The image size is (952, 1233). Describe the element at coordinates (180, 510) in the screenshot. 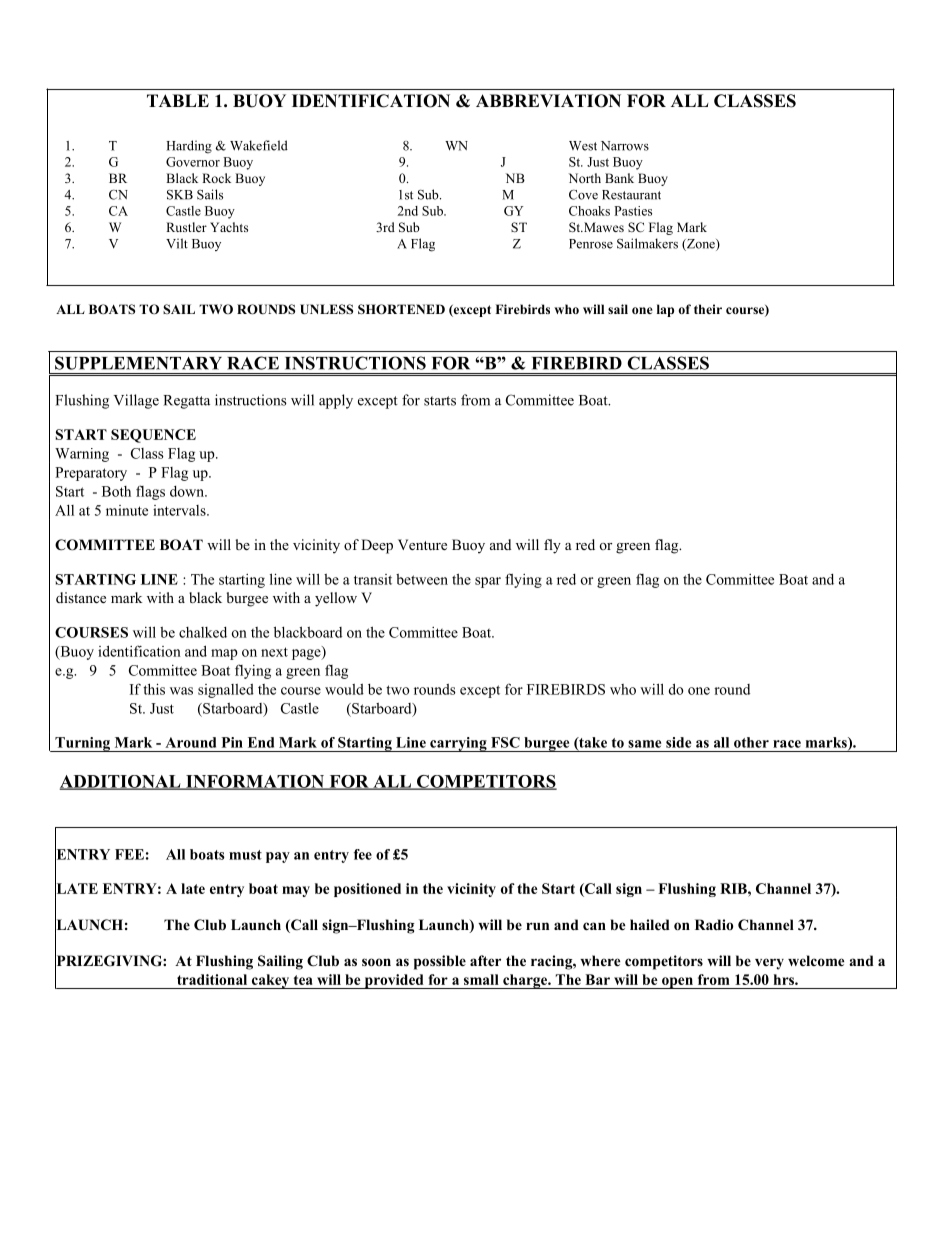

I see `intervals` at that location.
